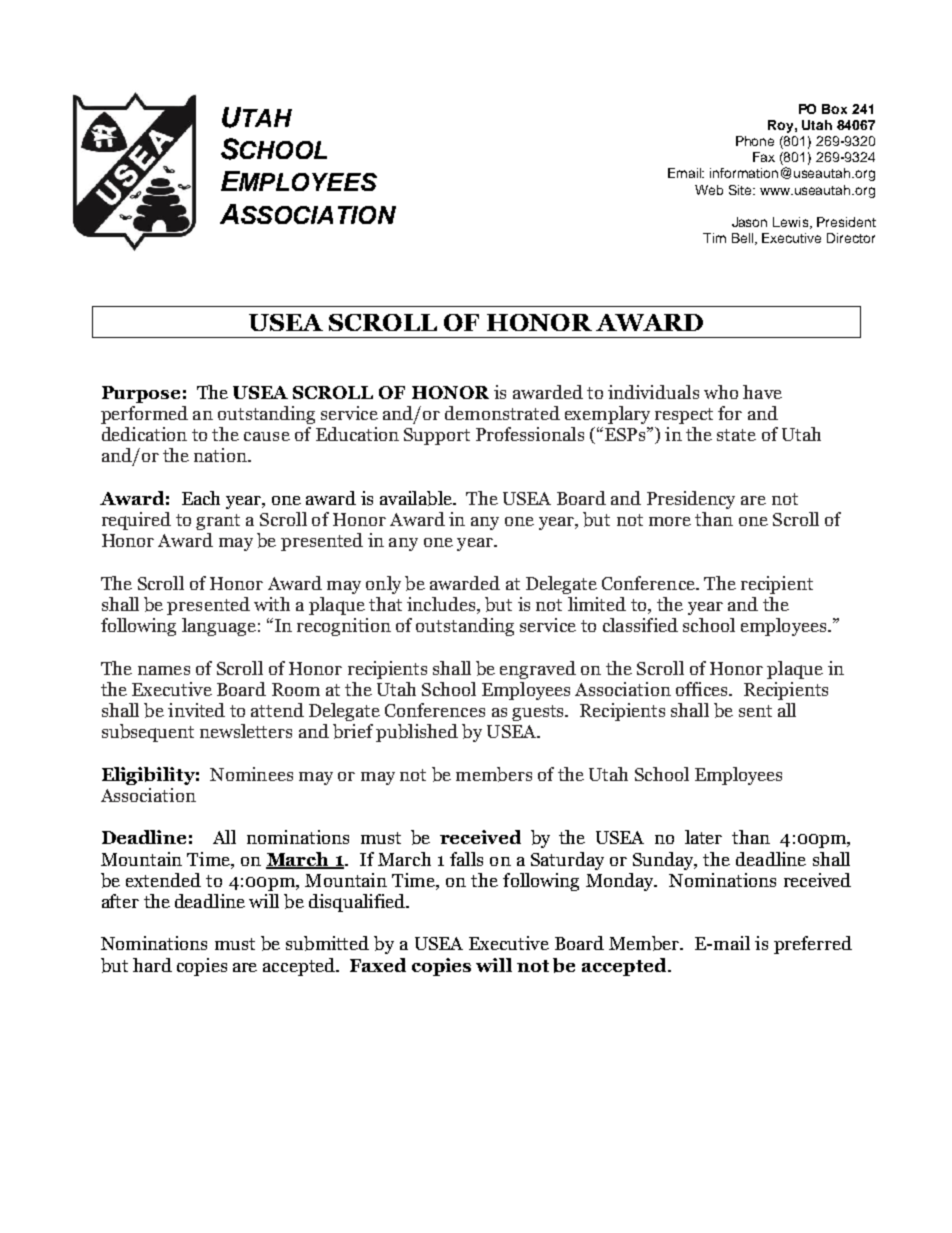  I want to click on performed, so click(144, 415).
